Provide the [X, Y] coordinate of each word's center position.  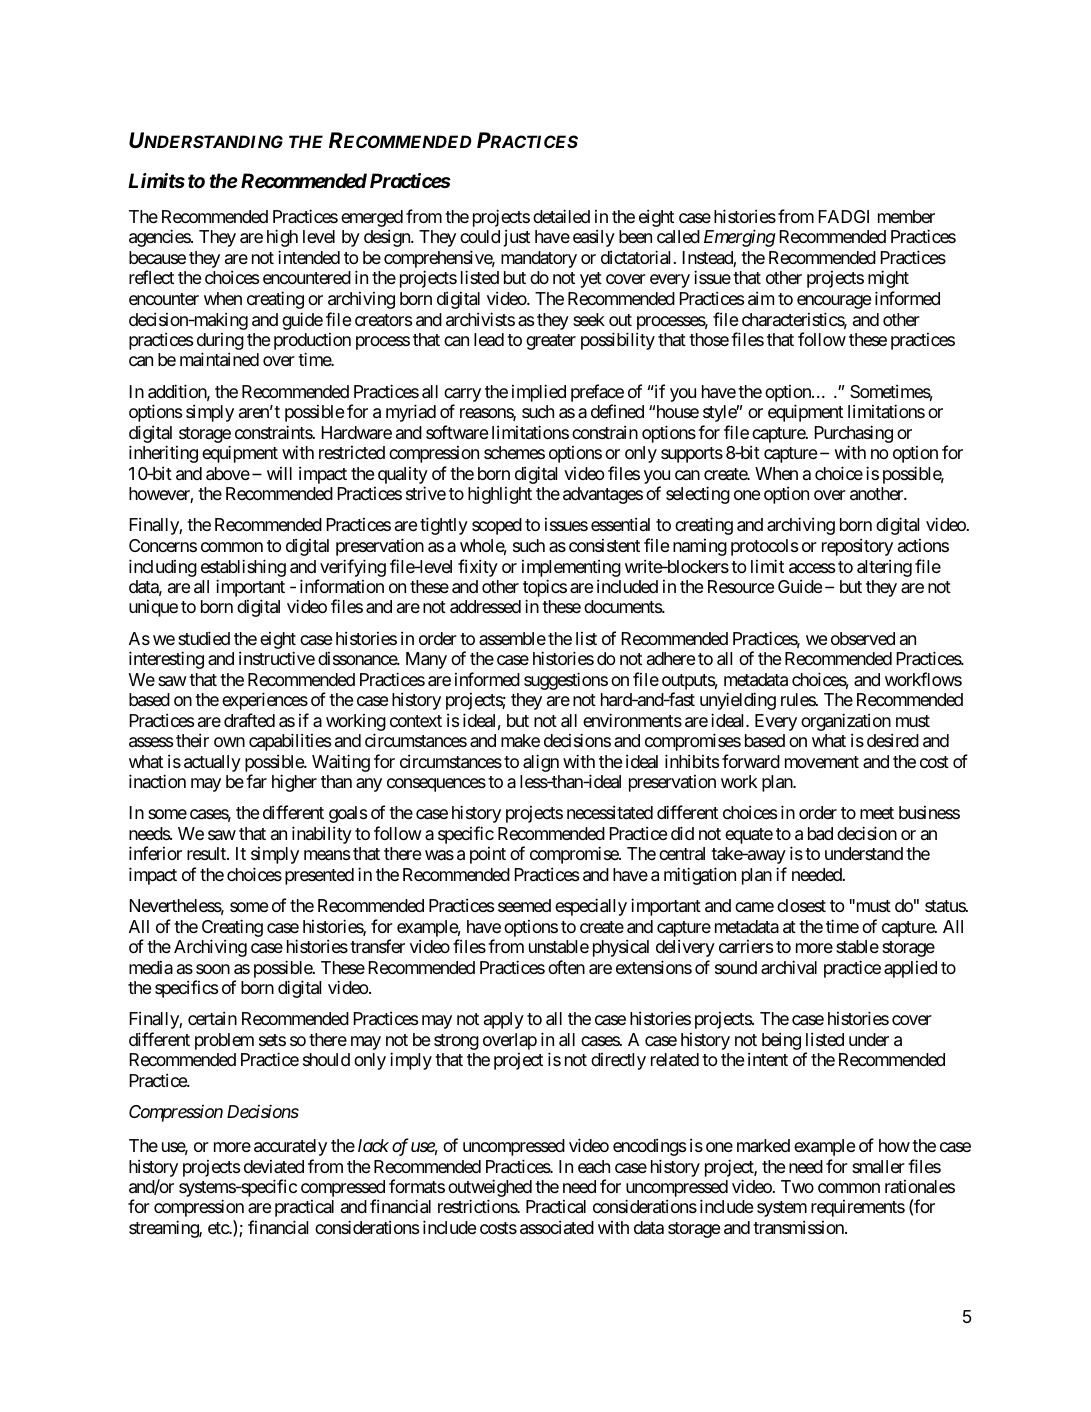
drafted [249, 720]
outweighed [490, 1189]
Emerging [739, 238]
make [520, 740]
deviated [274, 1166]
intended [309, 257]
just [517, 238]
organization [846, 723]
